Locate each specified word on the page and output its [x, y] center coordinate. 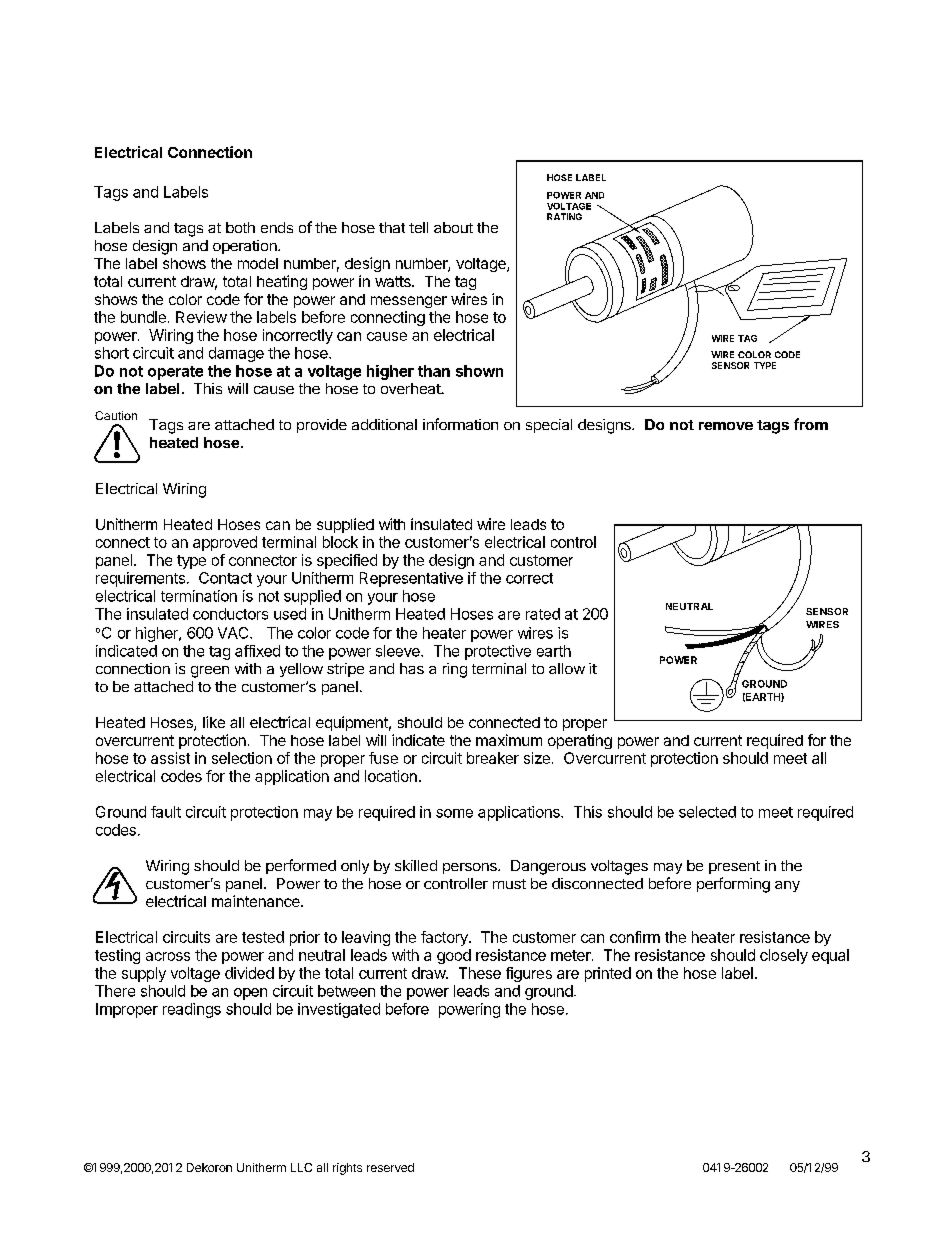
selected [707, 812]
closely [784, 956]
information [460, 424]
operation [246, 247]
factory [445, 938]
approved [225, 543]
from [811, 424]
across [168, 956]
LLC [301, 1167]
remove [726, 426]
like [214, 722]
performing [733, 885]
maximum [509, 740]
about [453, 227]
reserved [390, 1167]
